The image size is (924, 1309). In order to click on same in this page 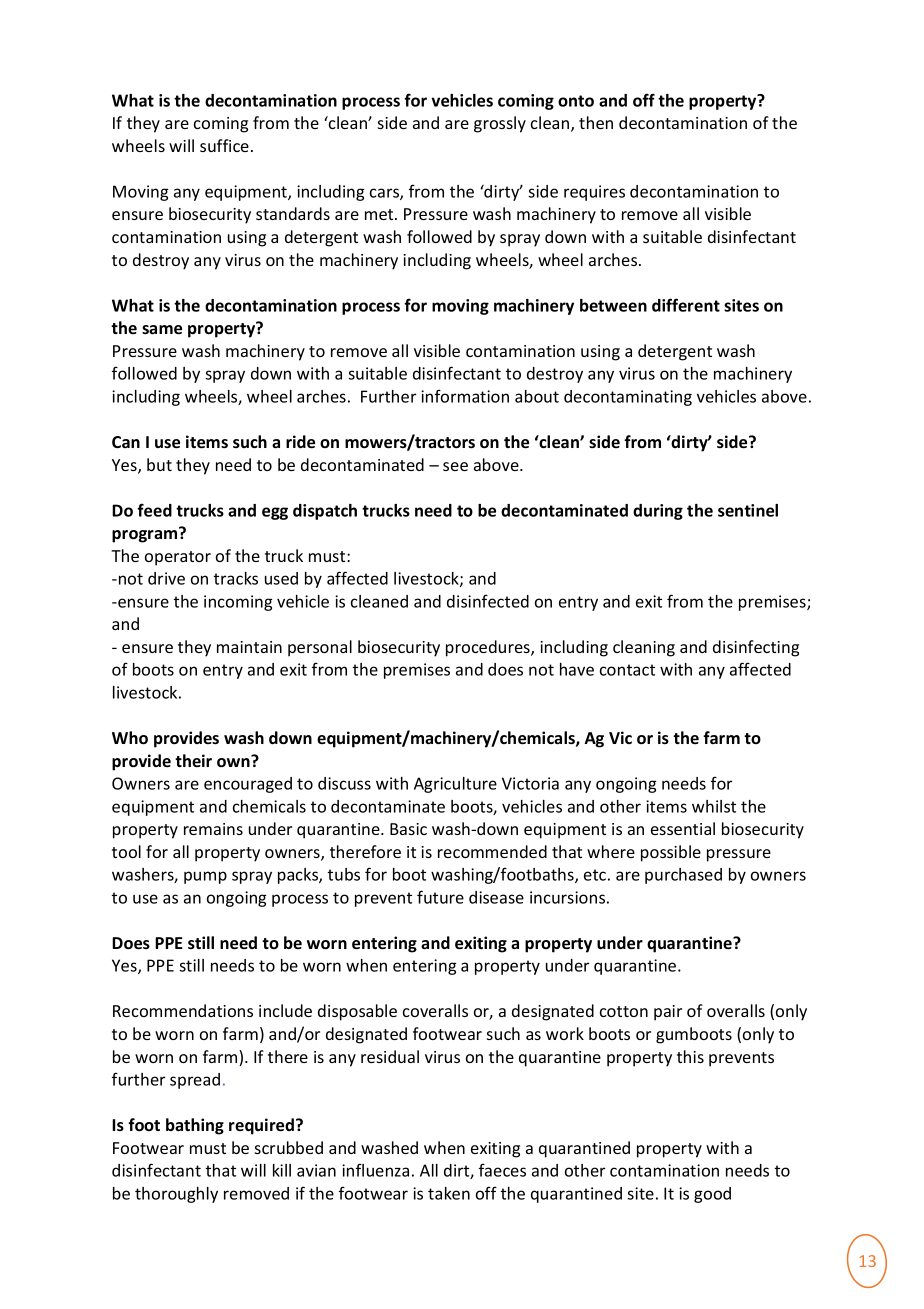, I will do `click(162, 330)`.
